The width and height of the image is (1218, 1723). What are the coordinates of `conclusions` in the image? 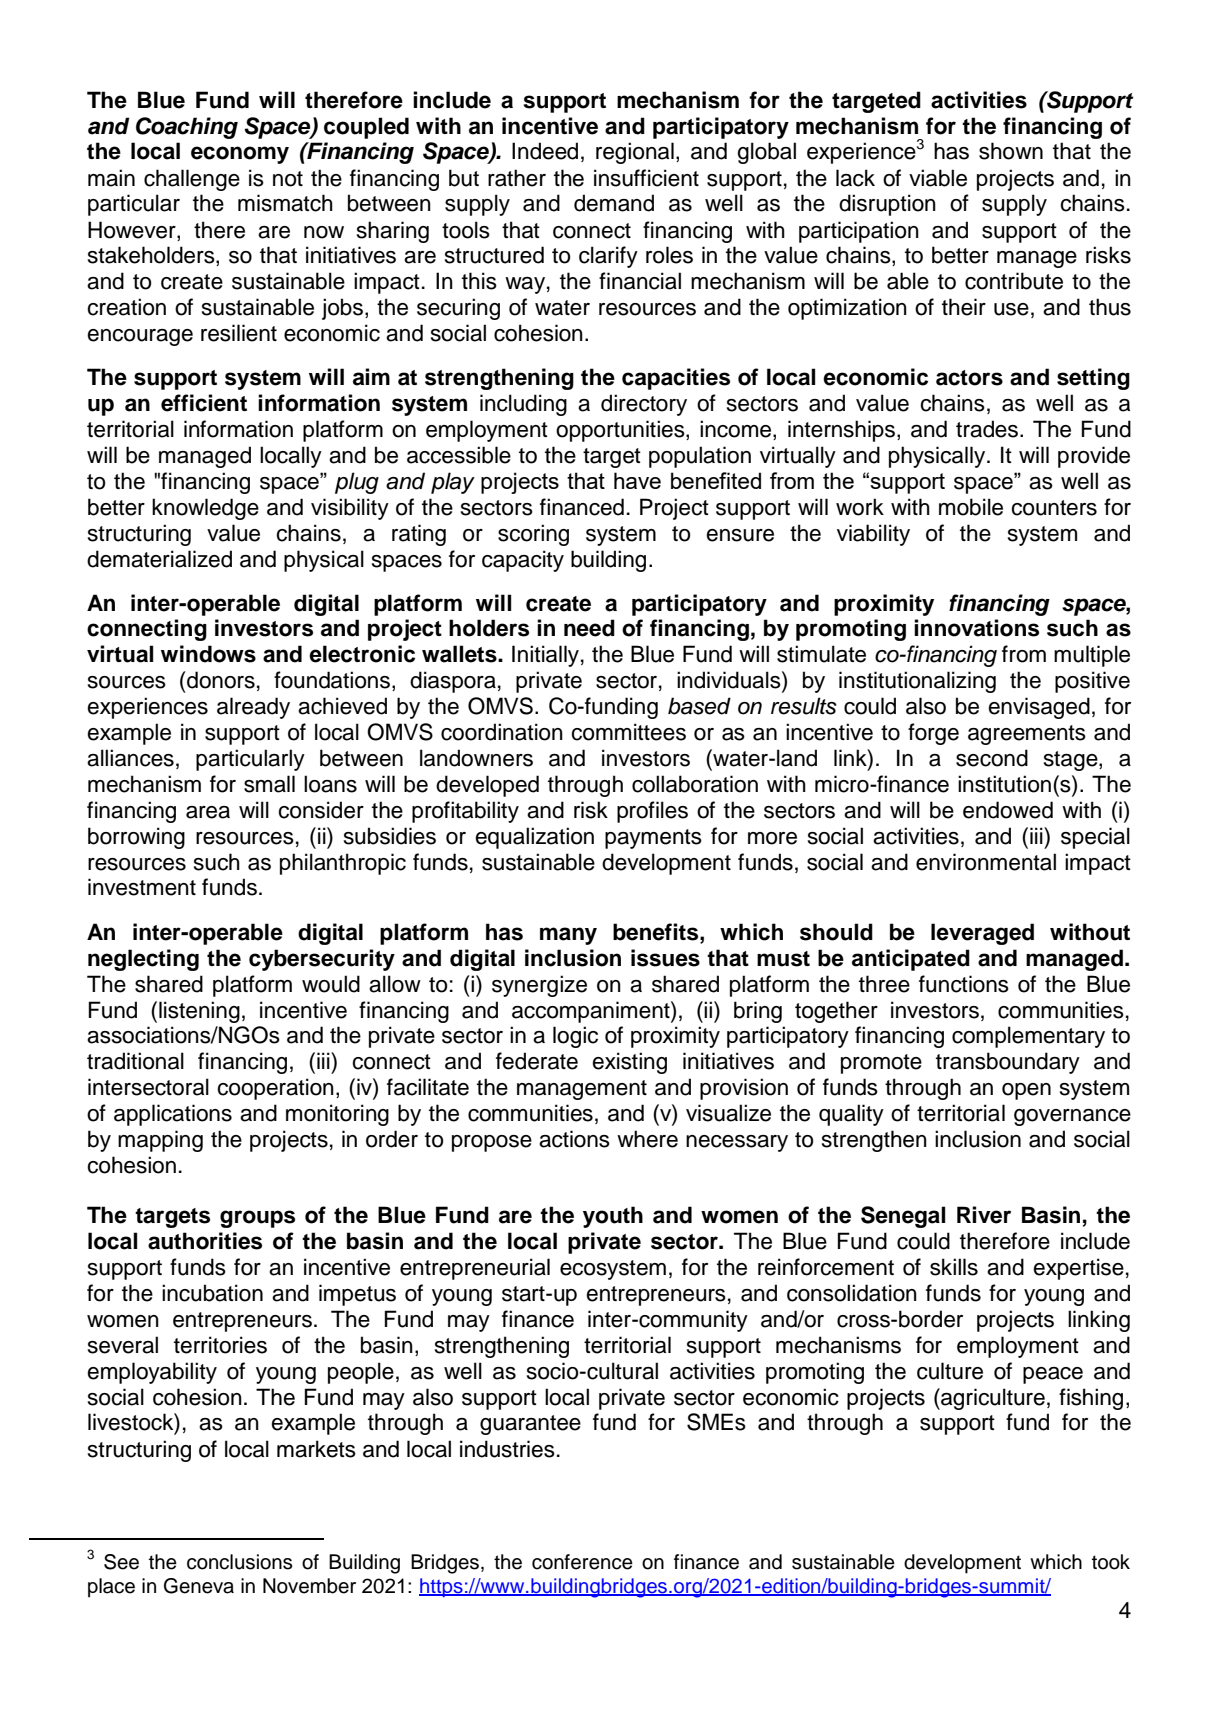 It's located at (239, 1562).
